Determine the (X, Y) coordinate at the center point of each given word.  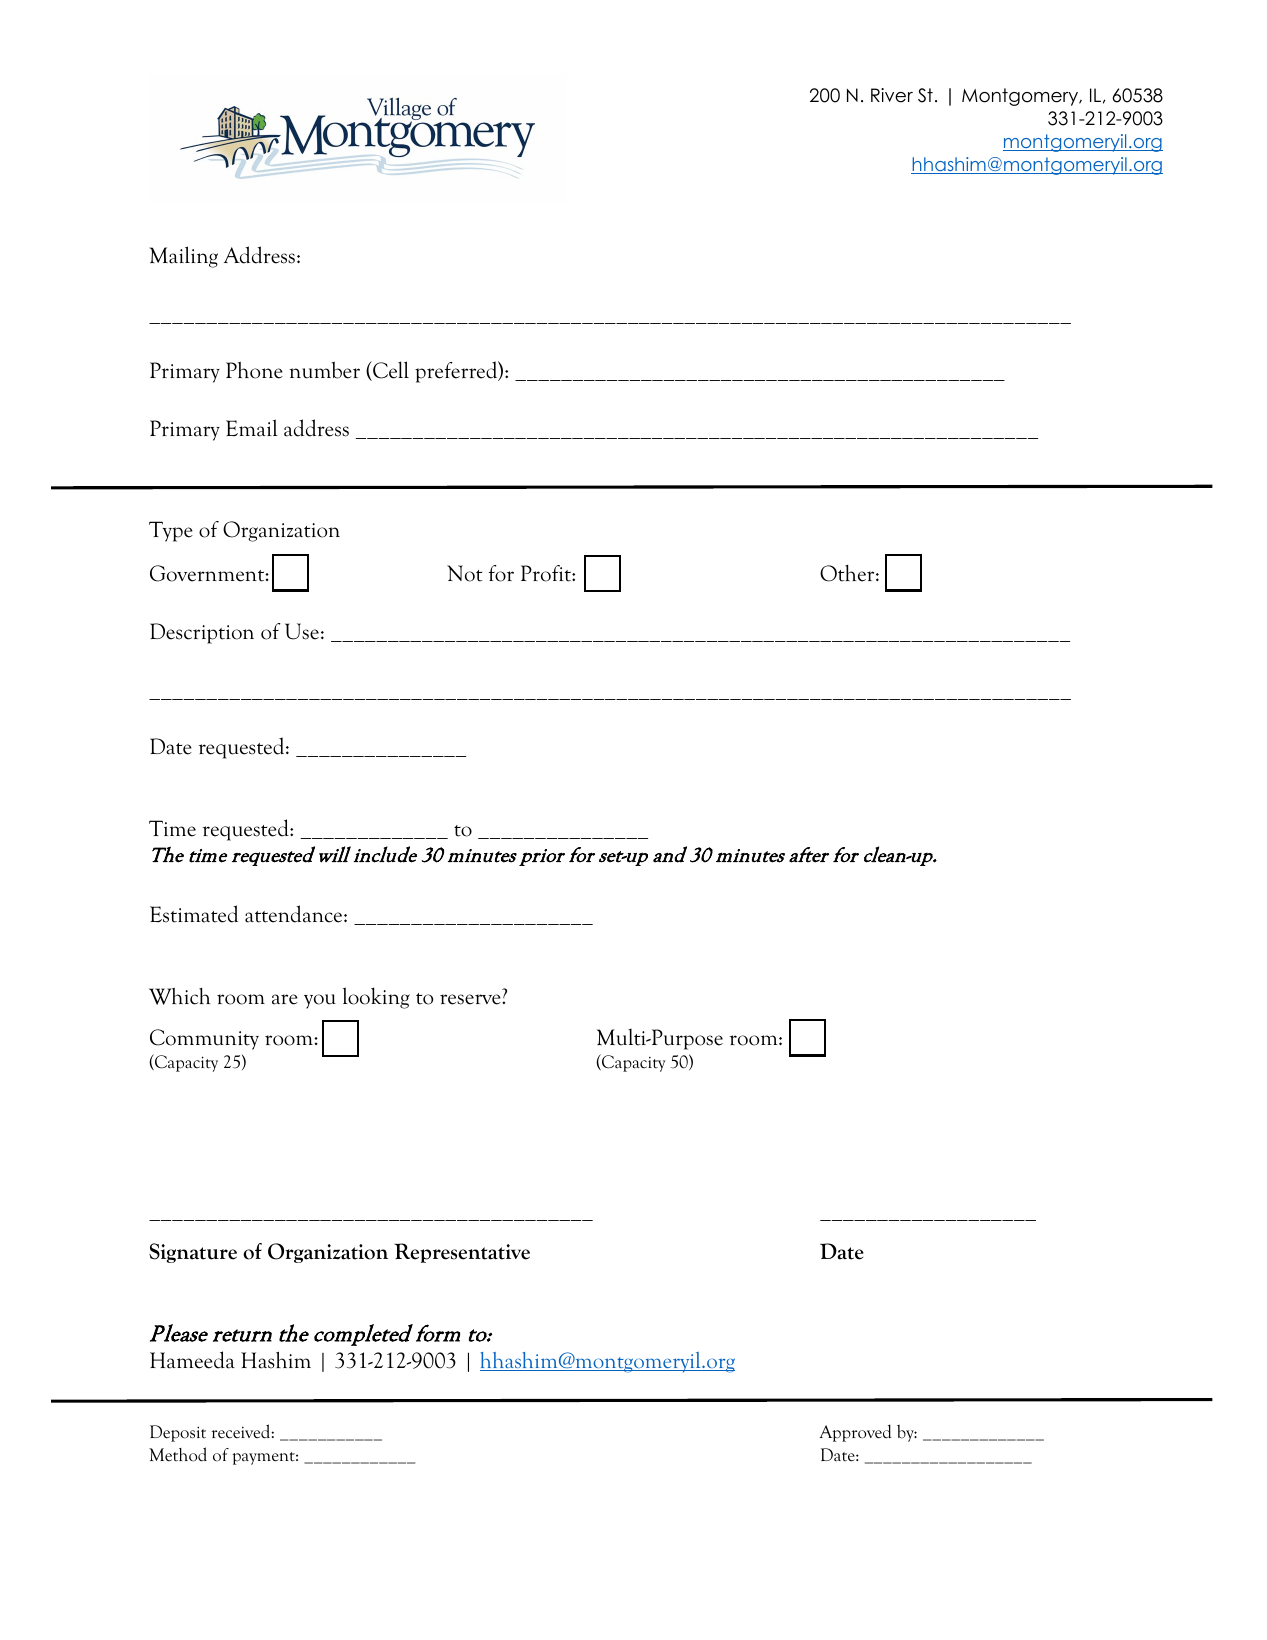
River (892, 95)
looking (376, 998)
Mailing (183, 257)
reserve (471, 999)
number (324, 370)
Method (178, 1454)
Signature (193, 1253)
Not (465, 573)
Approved (855, 1433)
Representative (462, 1253)
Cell (390, 371)
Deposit (178, 1433)
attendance (295, 914)
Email (252, 428)
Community (204, 1039)
